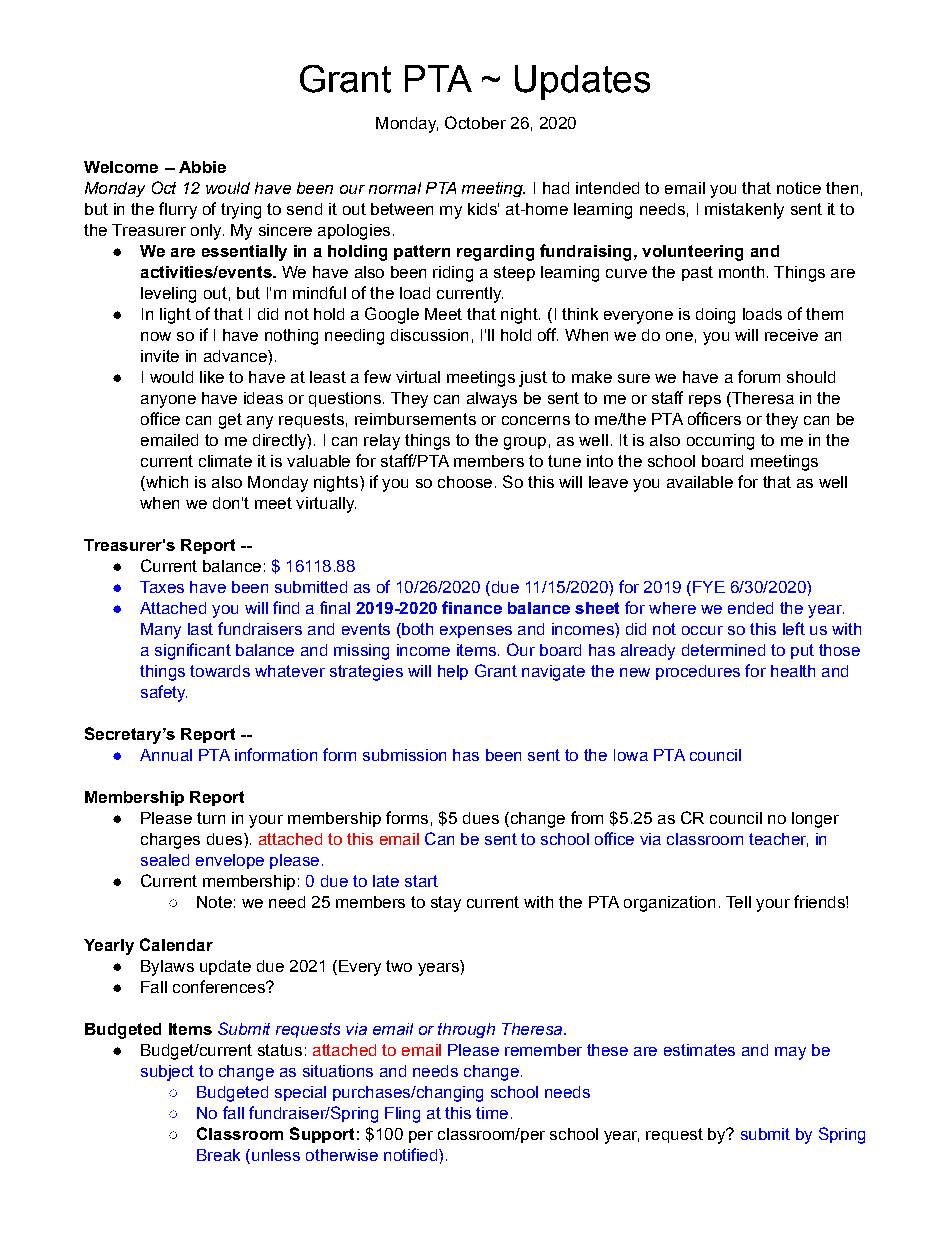  Describe the element at coordinates (168, 401) in the page. I see `anyone` at that location.
